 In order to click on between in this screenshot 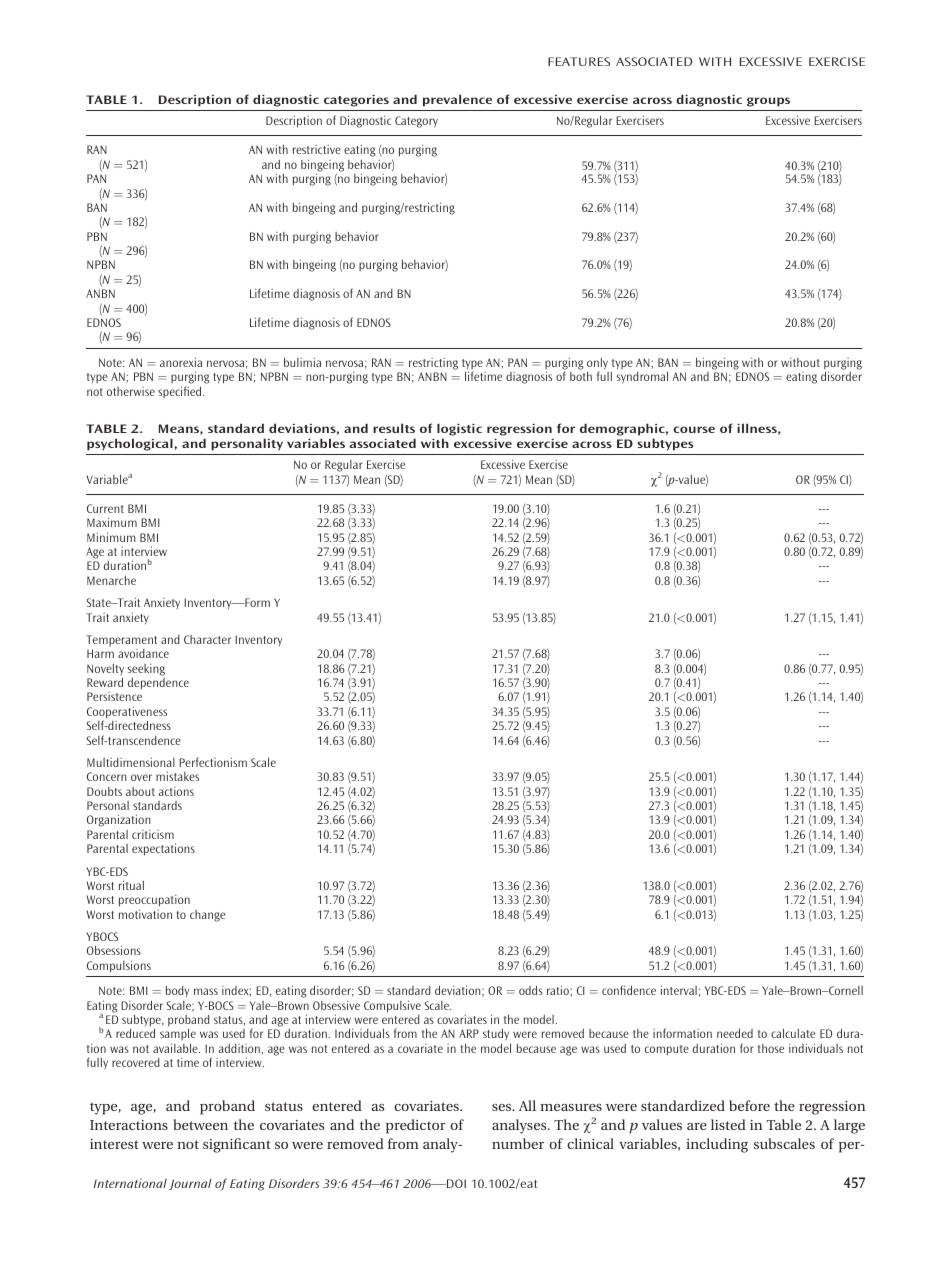, I will do `click(200, 1124)`.
